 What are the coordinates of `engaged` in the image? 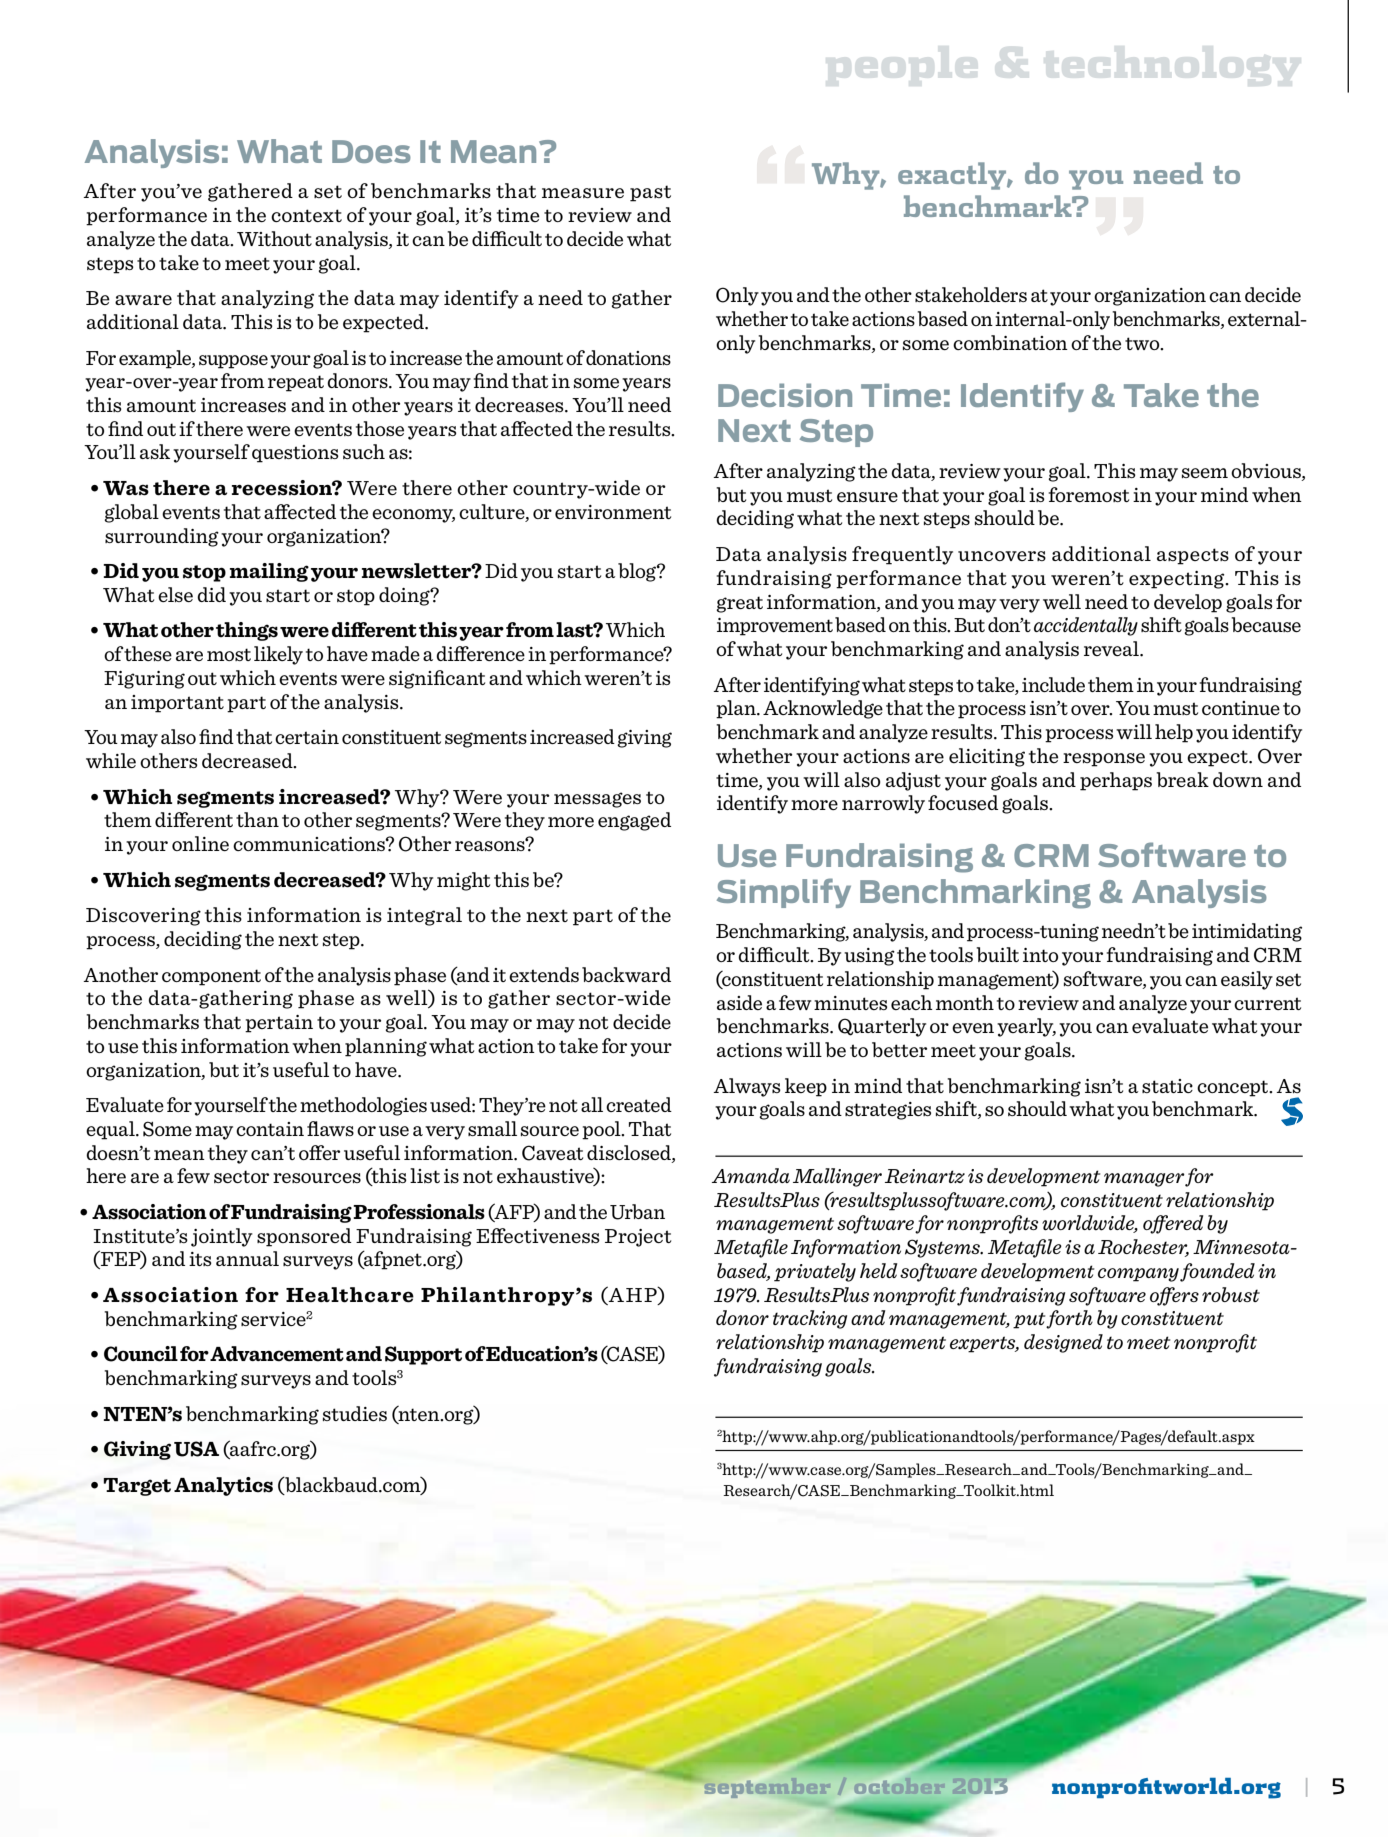 It's located at (634, 821).
